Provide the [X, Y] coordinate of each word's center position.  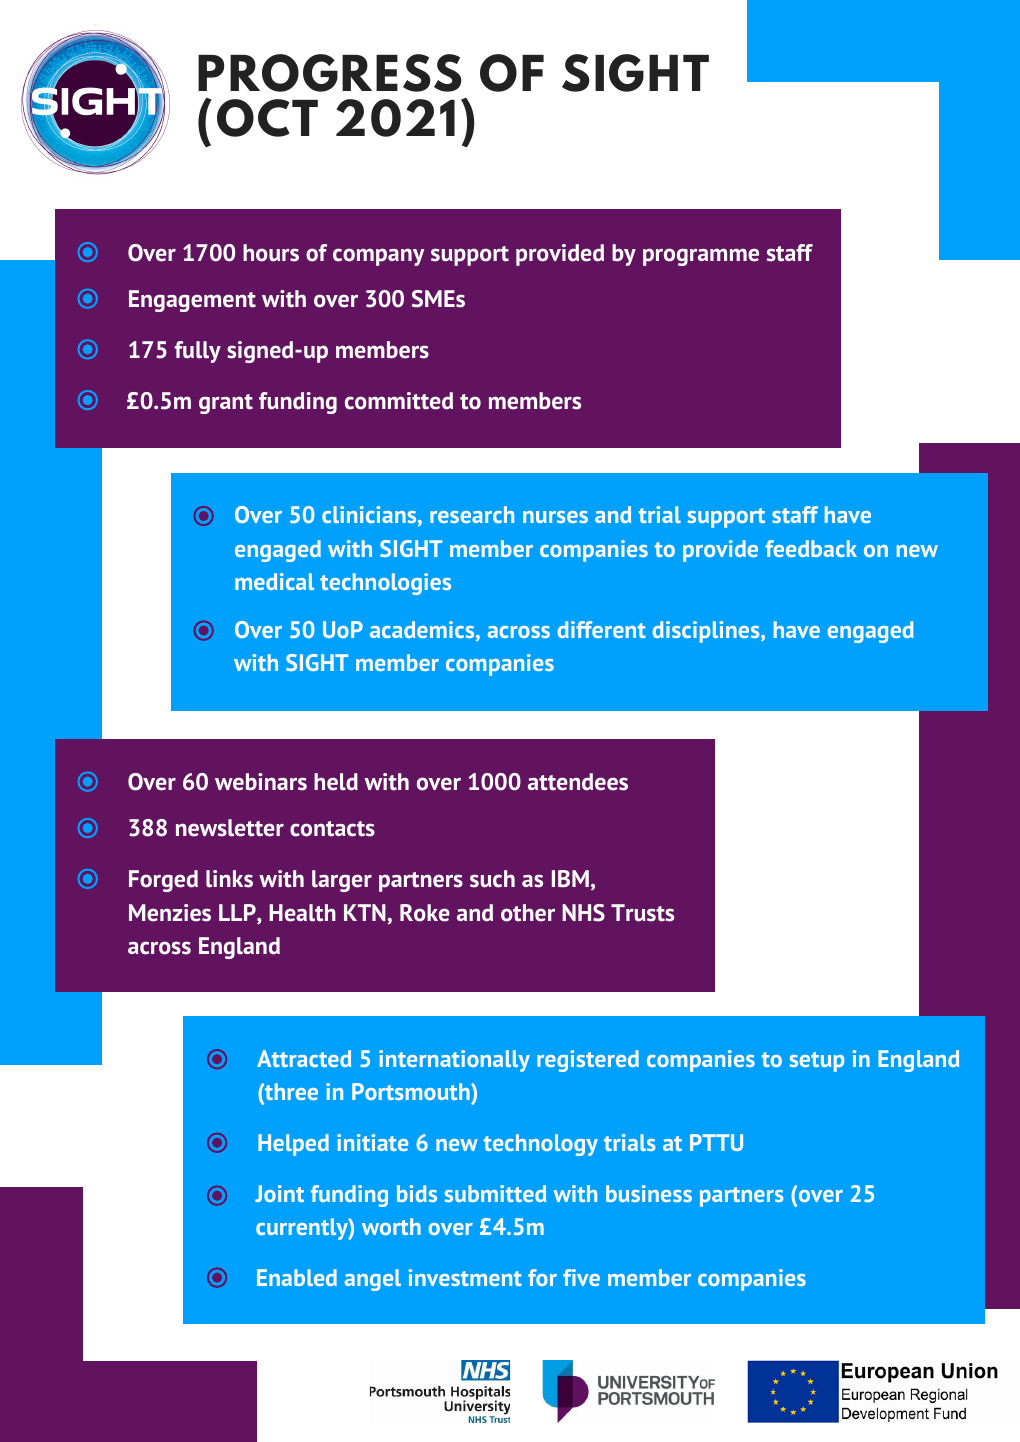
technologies [385, 584]
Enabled [297, 1277]
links [229, 879]
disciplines [707, 632]
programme [701, 257]
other [528, 913]
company [378, 257]
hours [271, 253]
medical [274, 581]
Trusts [642, 913]
